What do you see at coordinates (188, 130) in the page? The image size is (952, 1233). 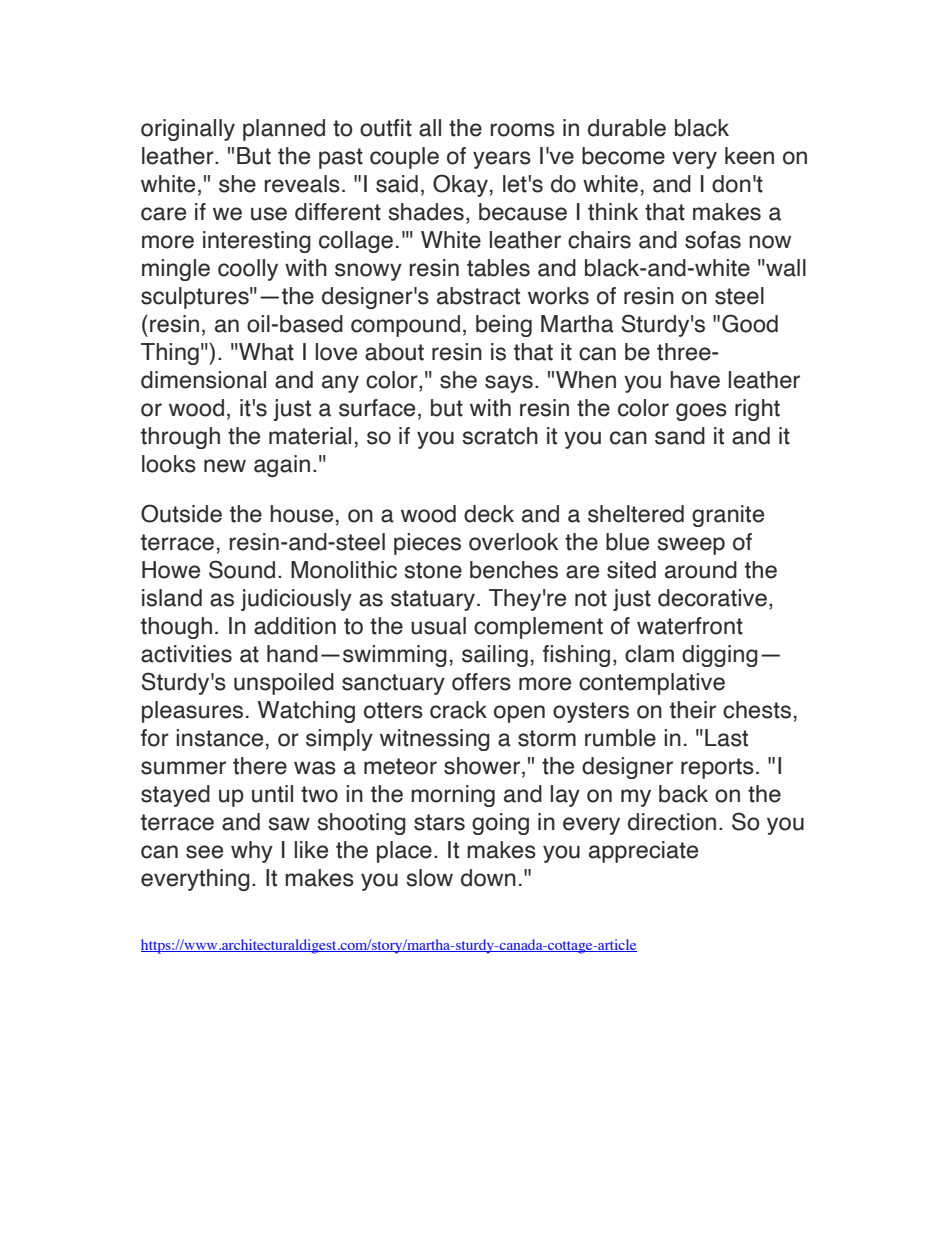 I see `originally` at bounding box center [188, 130].
